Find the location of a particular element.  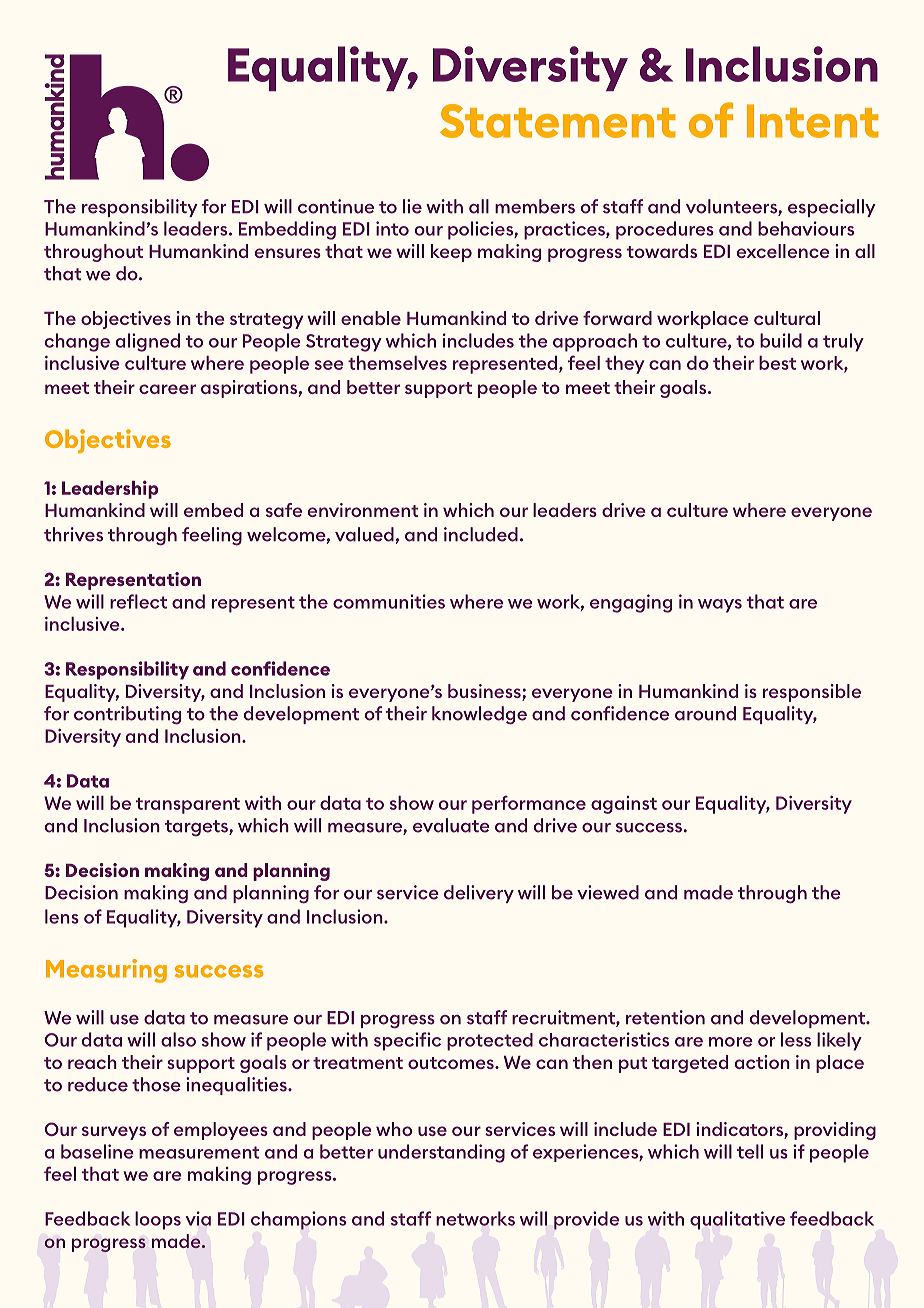

loops is located at coordinates (158, 1220).
